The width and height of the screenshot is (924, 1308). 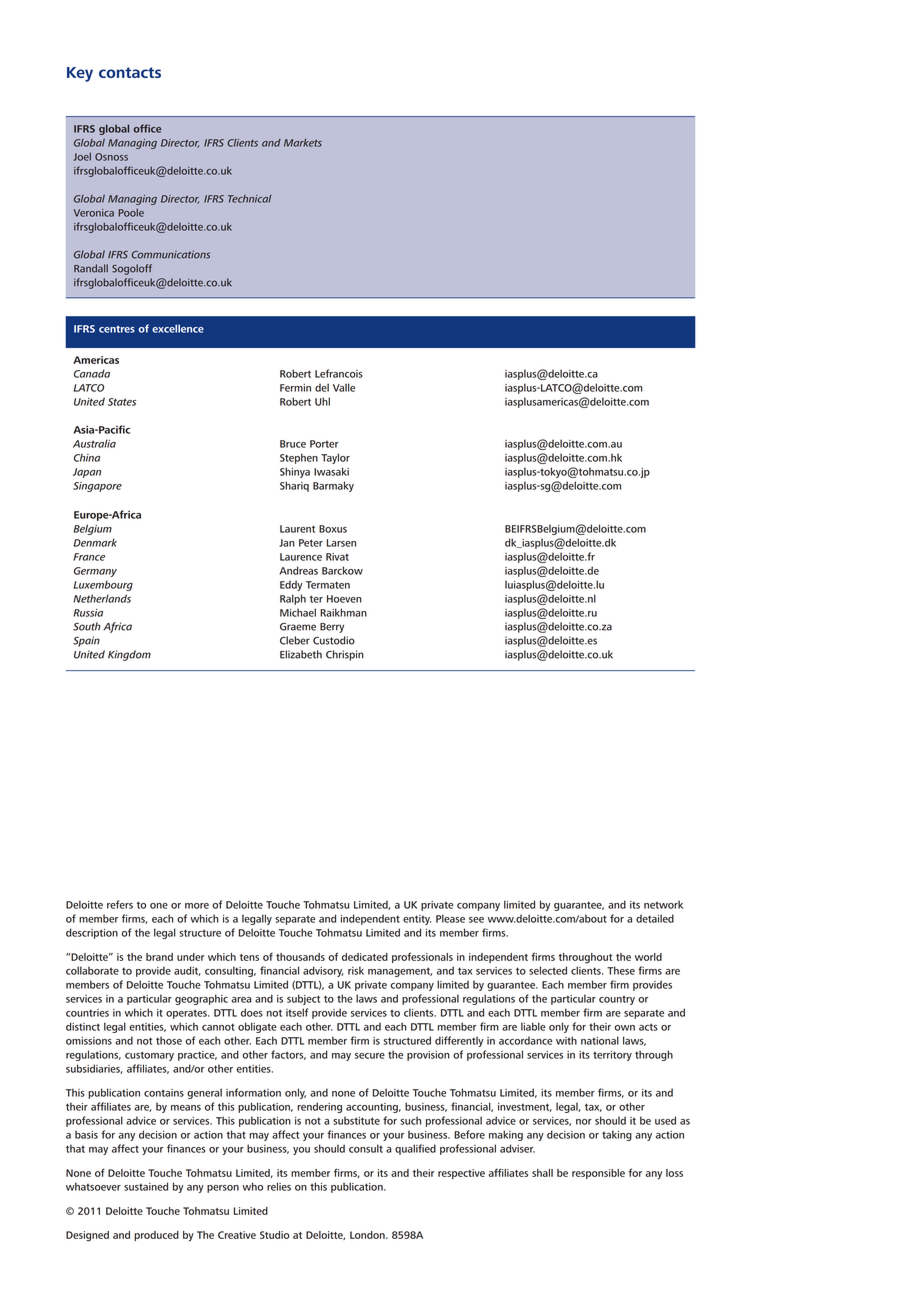 What do you see at coordinates (249, 198) in the screenshot?
I see `Technical` at bounding box center [249, 198].
